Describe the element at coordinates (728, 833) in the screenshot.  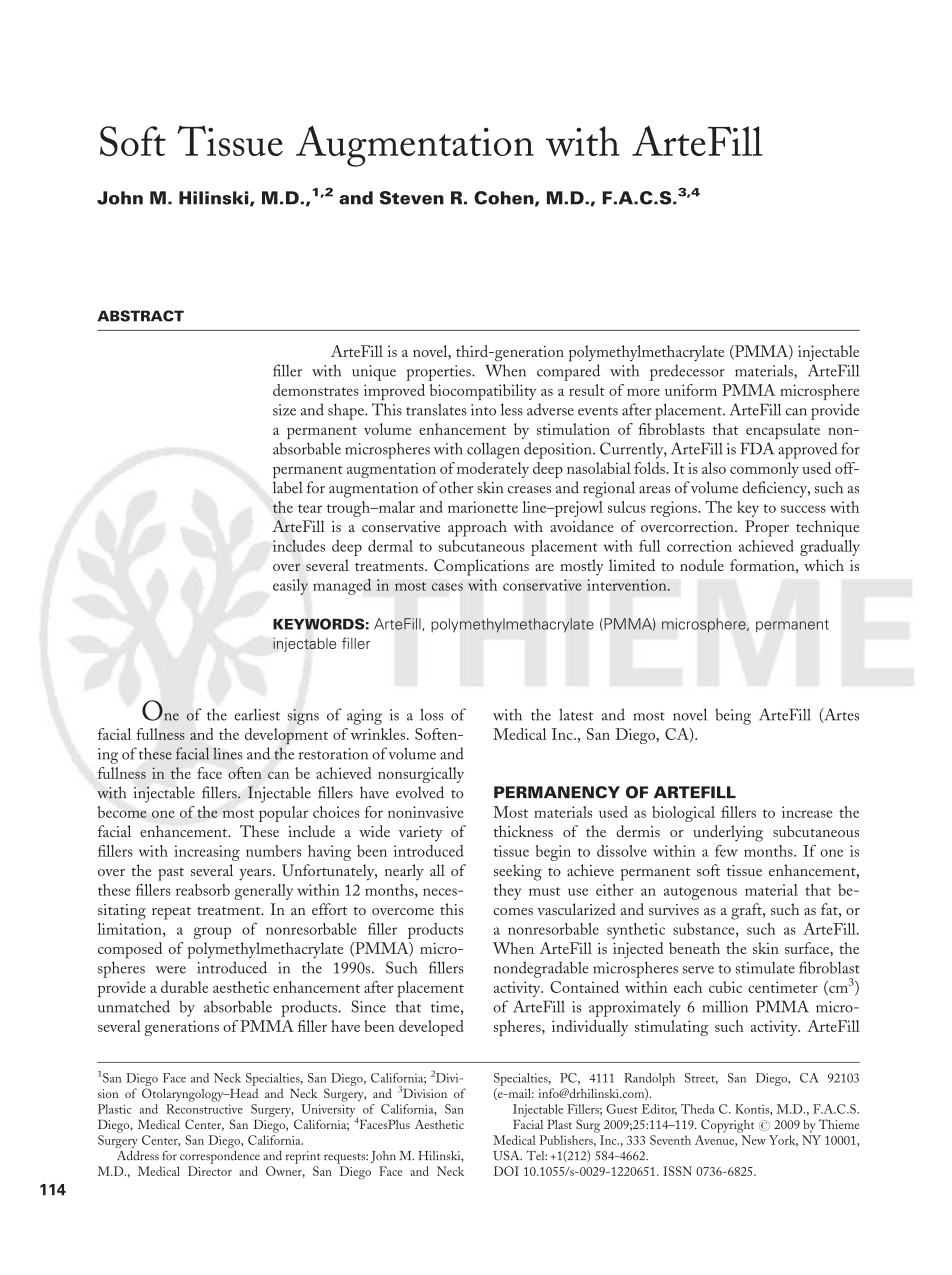
I see `underlying` at that location.
